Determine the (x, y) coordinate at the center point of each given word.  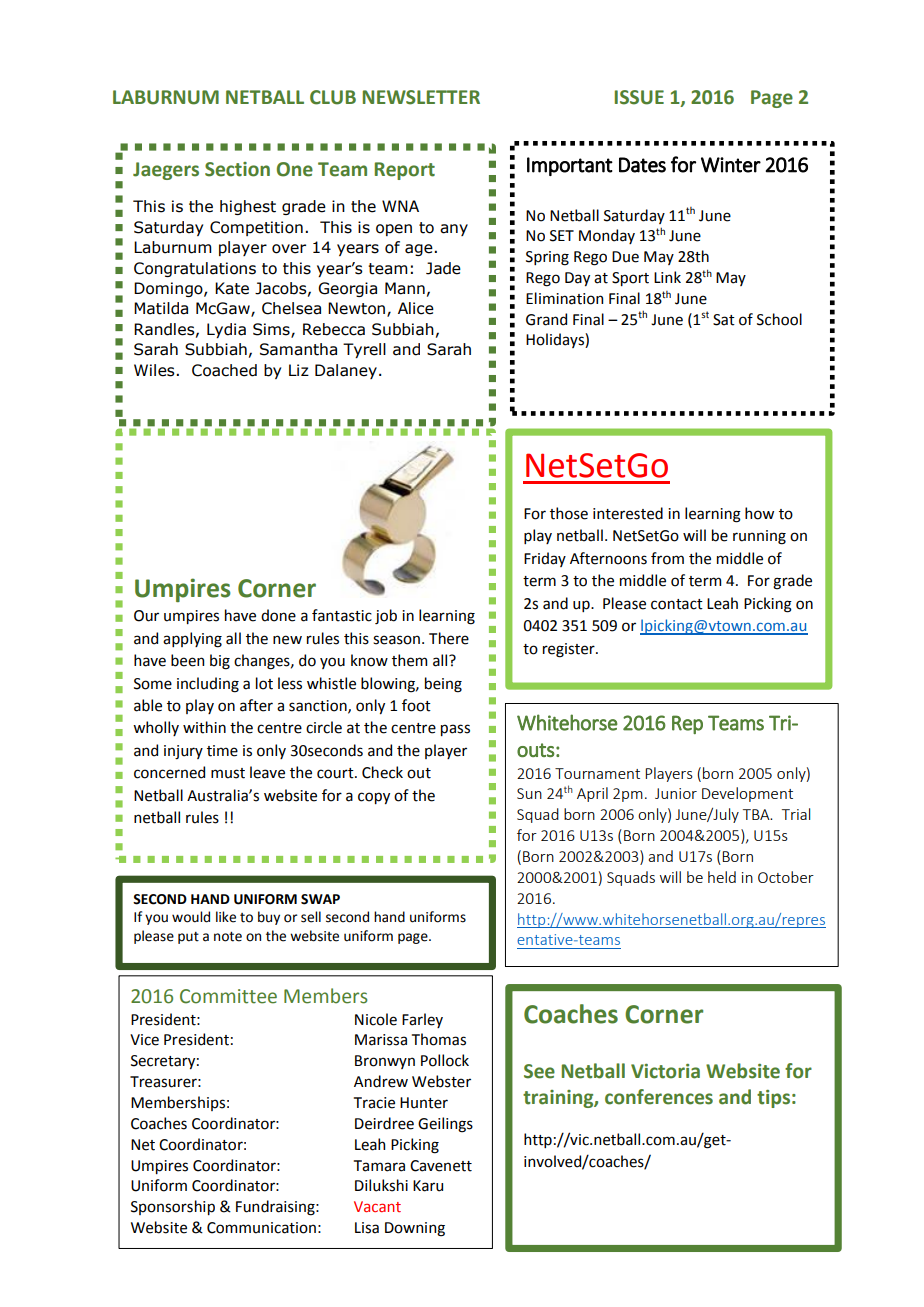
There (449, 638)
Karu (428, 1186)
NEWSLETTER (421, 97)
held (722, 877)
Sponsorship (173, 1207)
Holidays (556, 340)
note (228, 937)
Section (237, 169)
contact (677, 604)
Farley (422, 1020)
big (220, 662)
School (779, 319)
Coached (224, 370)
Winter (731, 165)
